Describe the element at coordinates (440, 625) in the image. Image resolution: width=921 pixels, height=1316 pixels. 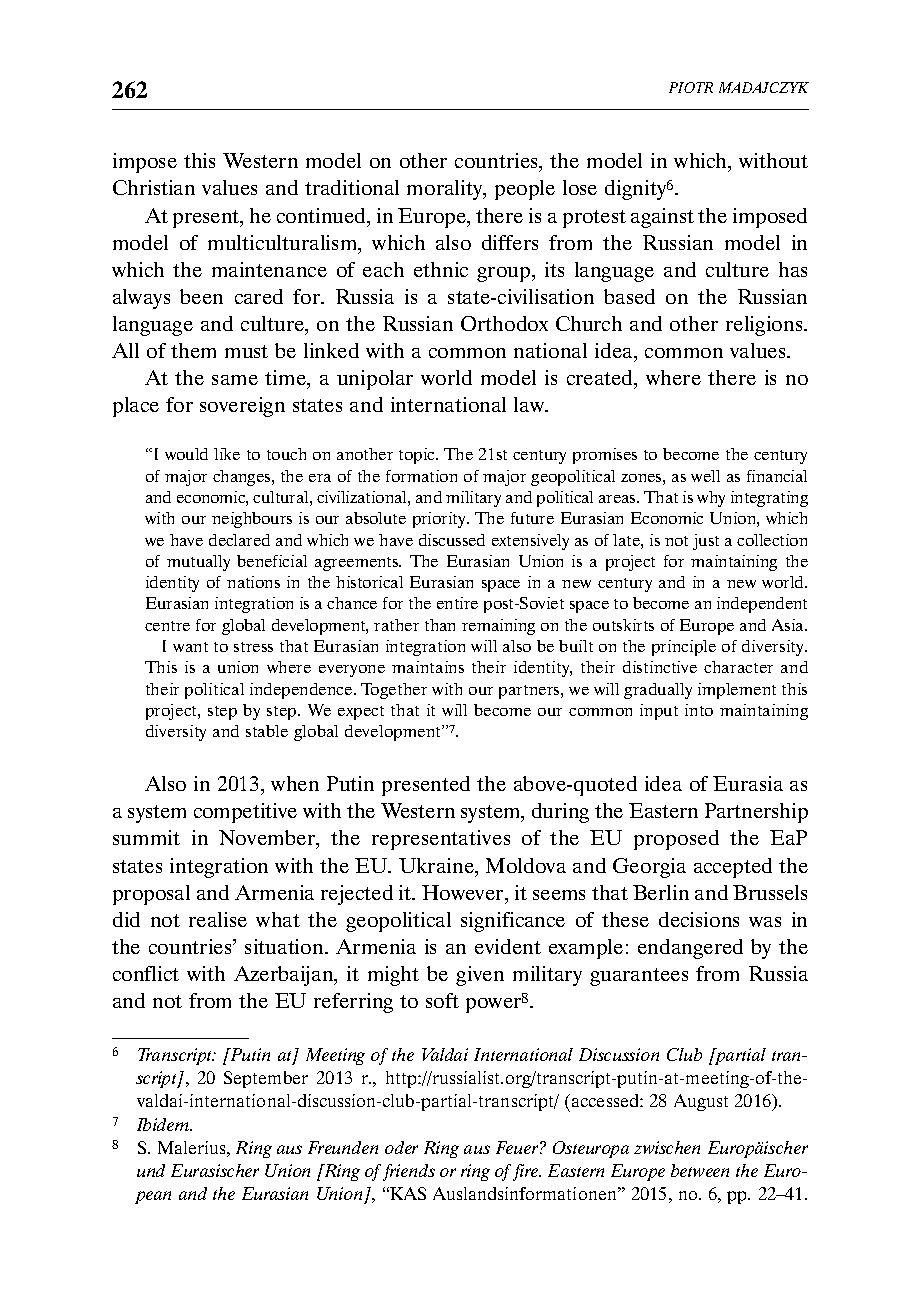
I see `than` at that location.
